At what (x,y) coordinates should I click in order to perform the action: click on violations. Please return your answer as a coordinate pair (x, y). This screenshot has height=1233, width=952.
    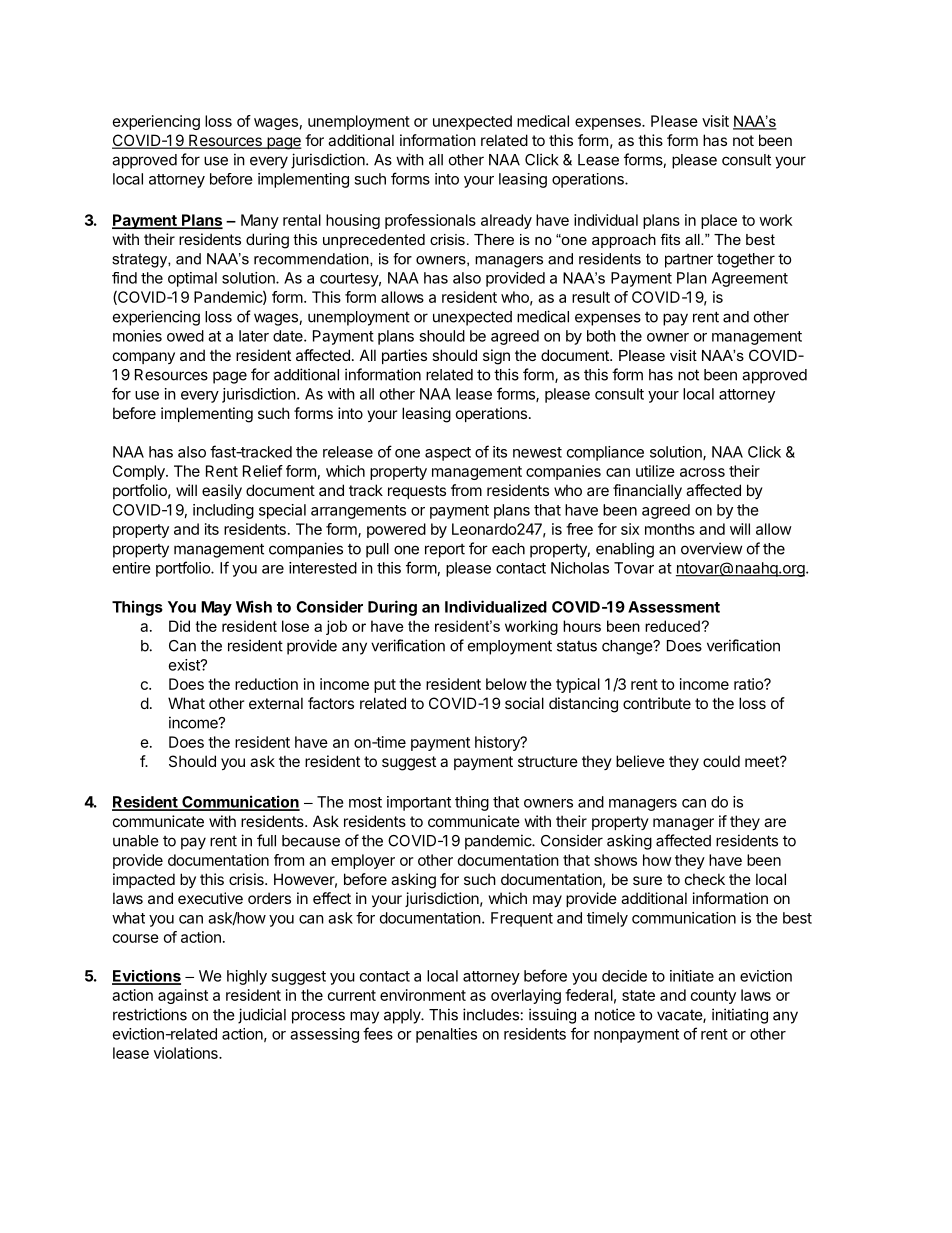
    Looking at the image, I should click on (187, 1053).
